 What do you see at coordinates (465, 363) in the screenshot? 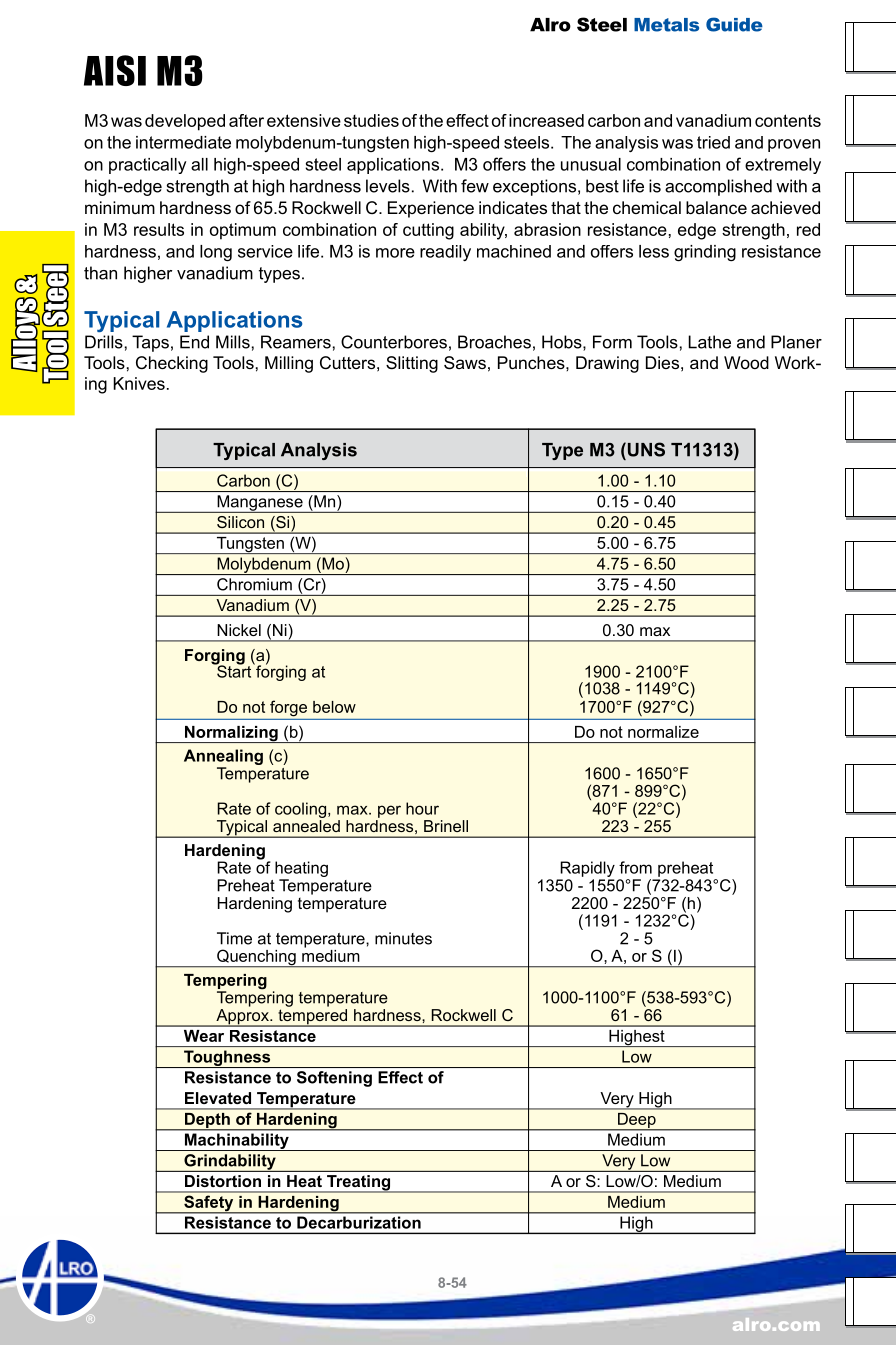
I see `Saws` at bounding box center [465, 363].
